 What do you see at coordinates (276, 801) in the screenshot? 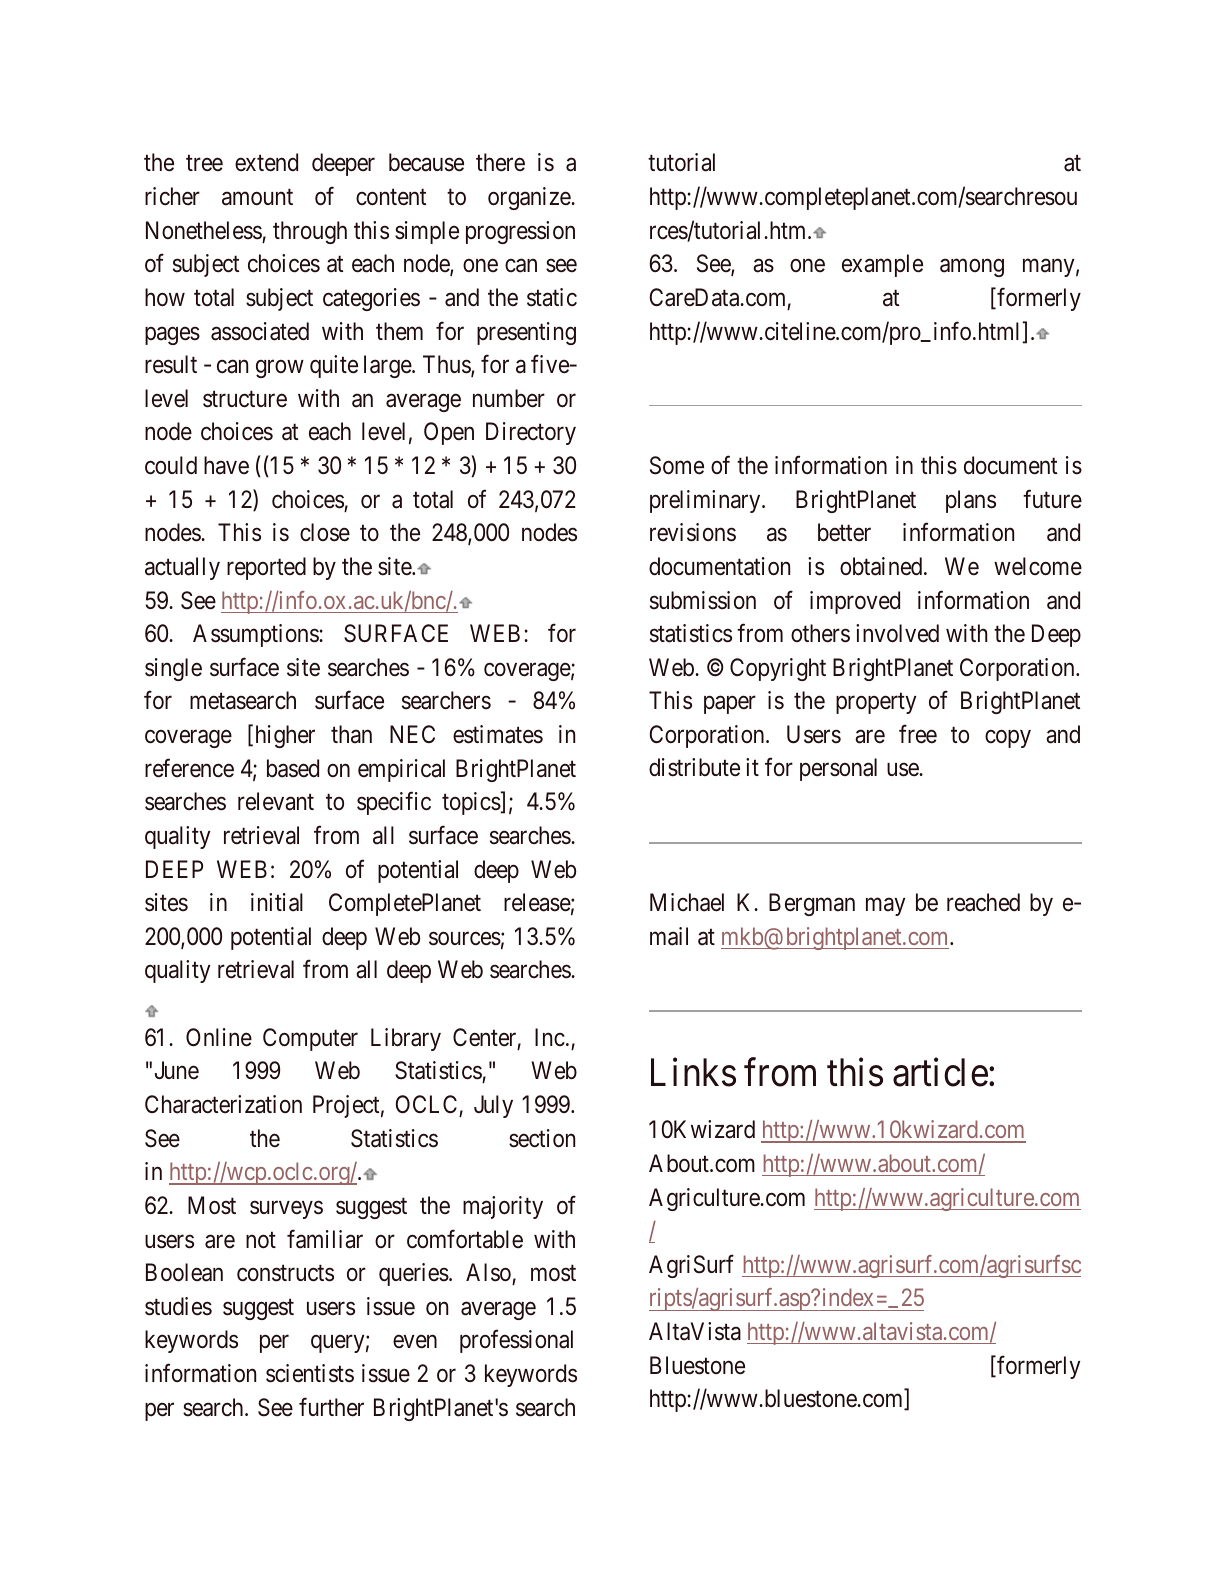
I see `relevant` at bounding box center [276, 801].
